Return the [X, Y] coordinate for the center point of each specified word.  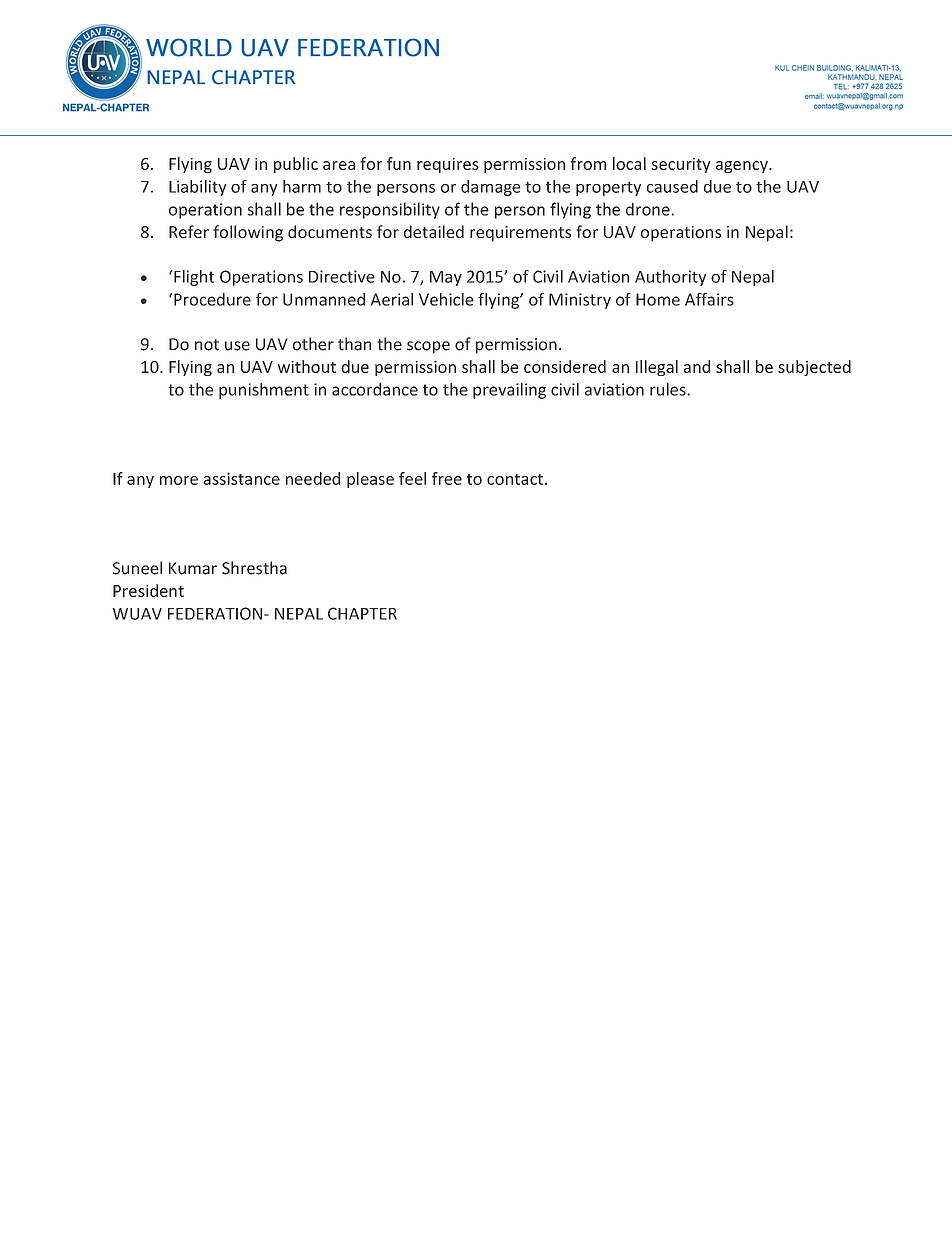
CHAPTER [362, 613]
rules [669, 389]
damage [491, 188]
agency [743, 167]
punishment [264, 391]
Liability [198, 188]
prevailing [509, 391]
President [148, 590]
